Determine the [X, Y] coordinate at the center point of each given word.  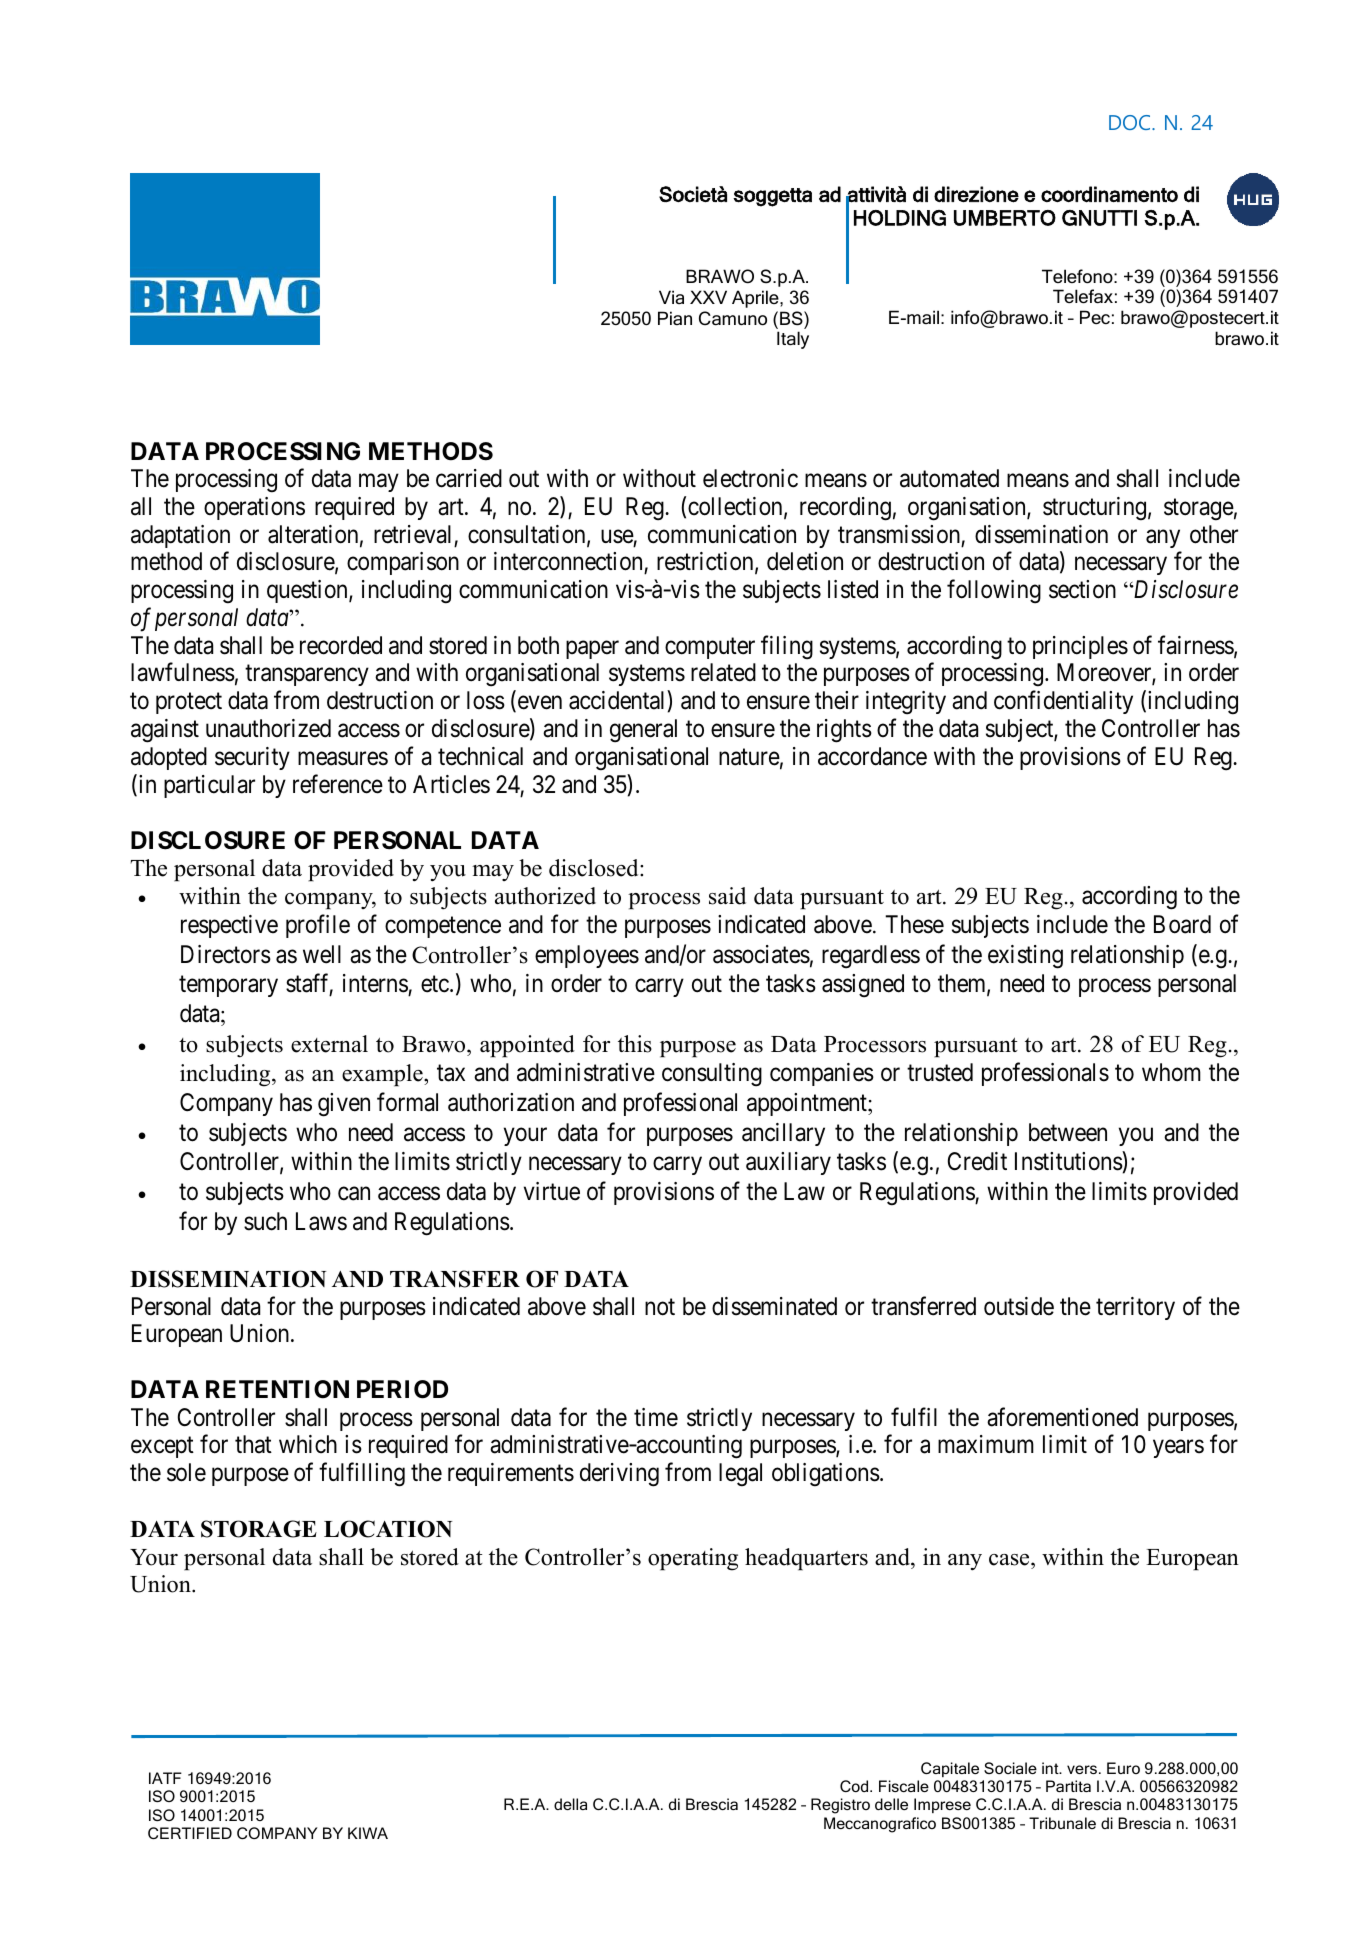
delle [891, 1804]
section [1082, 589]
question [308, 591]
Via [671, 297]
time [656, 1417]
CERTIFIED [190, 1833]
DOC [1131, 122]
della [570, 1804]
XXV [708, 297]
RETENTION [277, 1389]
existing [1025, 957]
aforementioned [1062, 1417]
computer [710, 648]
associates [761, 954]
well [322, 954]
